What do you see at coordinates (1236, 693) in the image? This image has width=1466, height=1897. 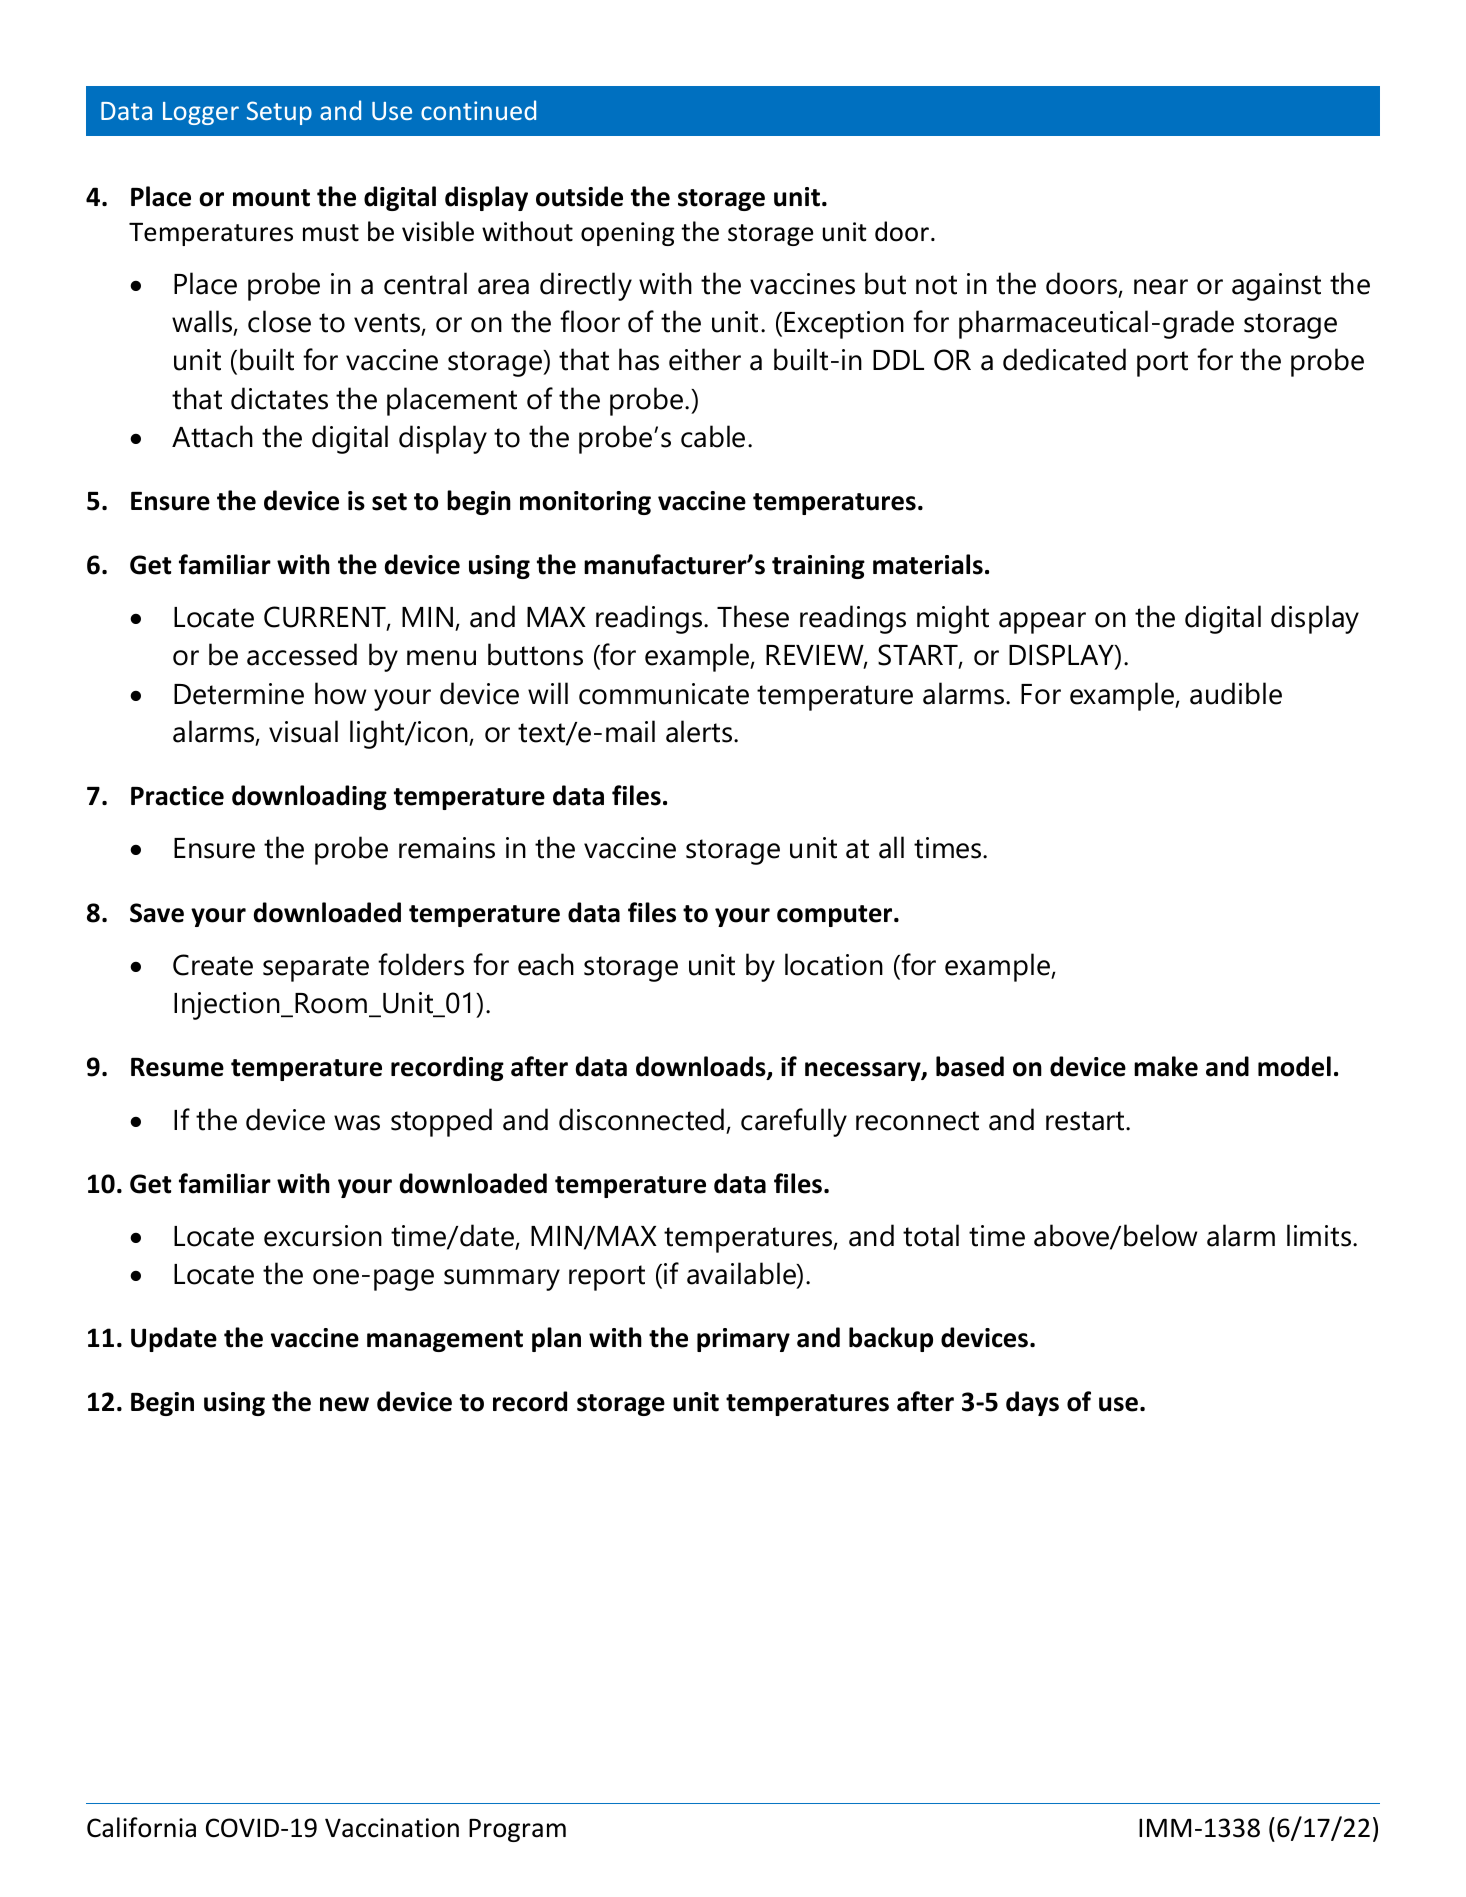 I see `audible` at bounding box center [1236, 693].
